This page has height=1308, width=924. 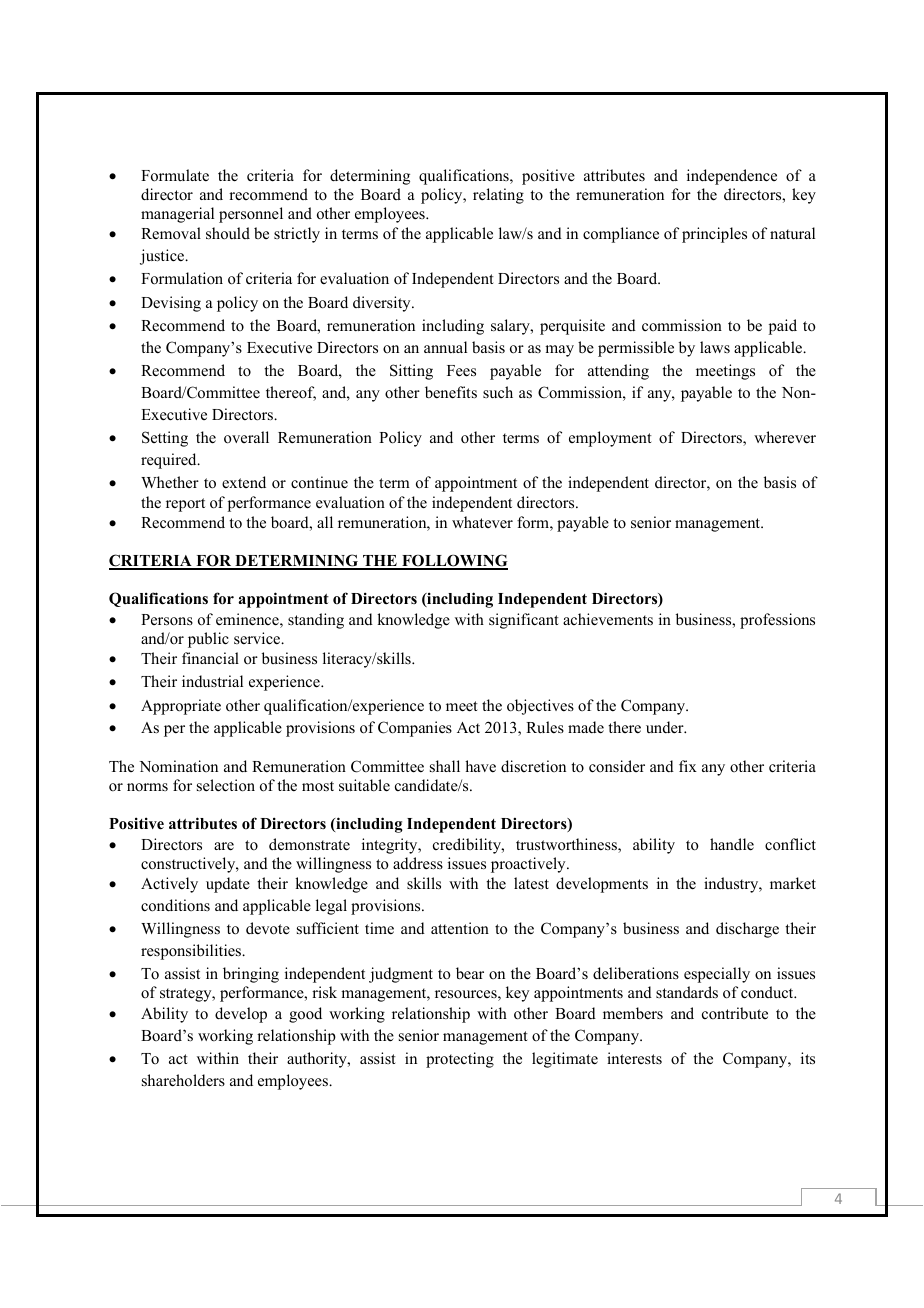 I want to click on significant, so click(x=524, y=621).
